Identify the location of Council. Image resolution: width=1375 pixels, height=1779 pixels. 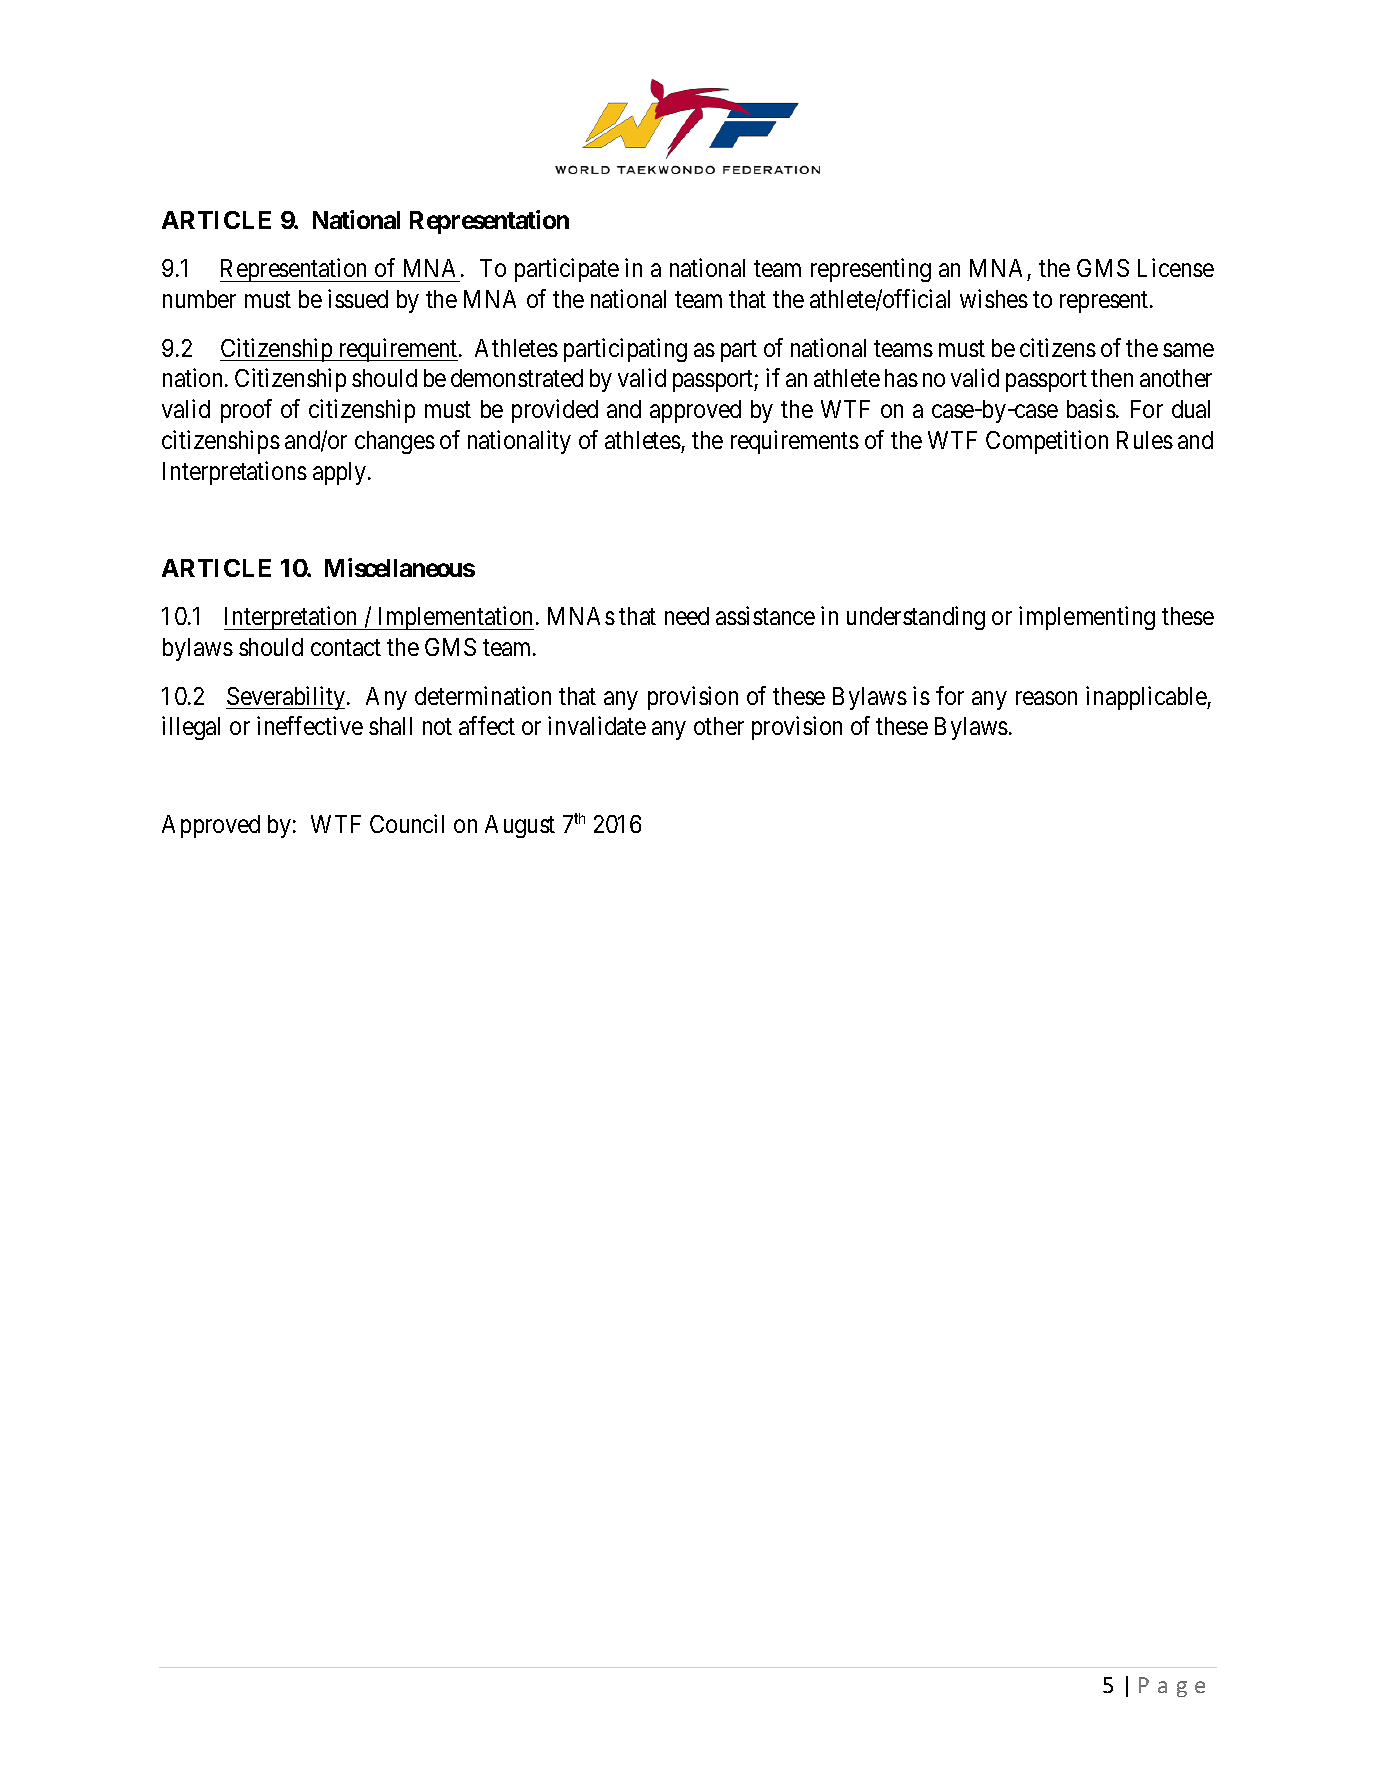
(407, 823).
